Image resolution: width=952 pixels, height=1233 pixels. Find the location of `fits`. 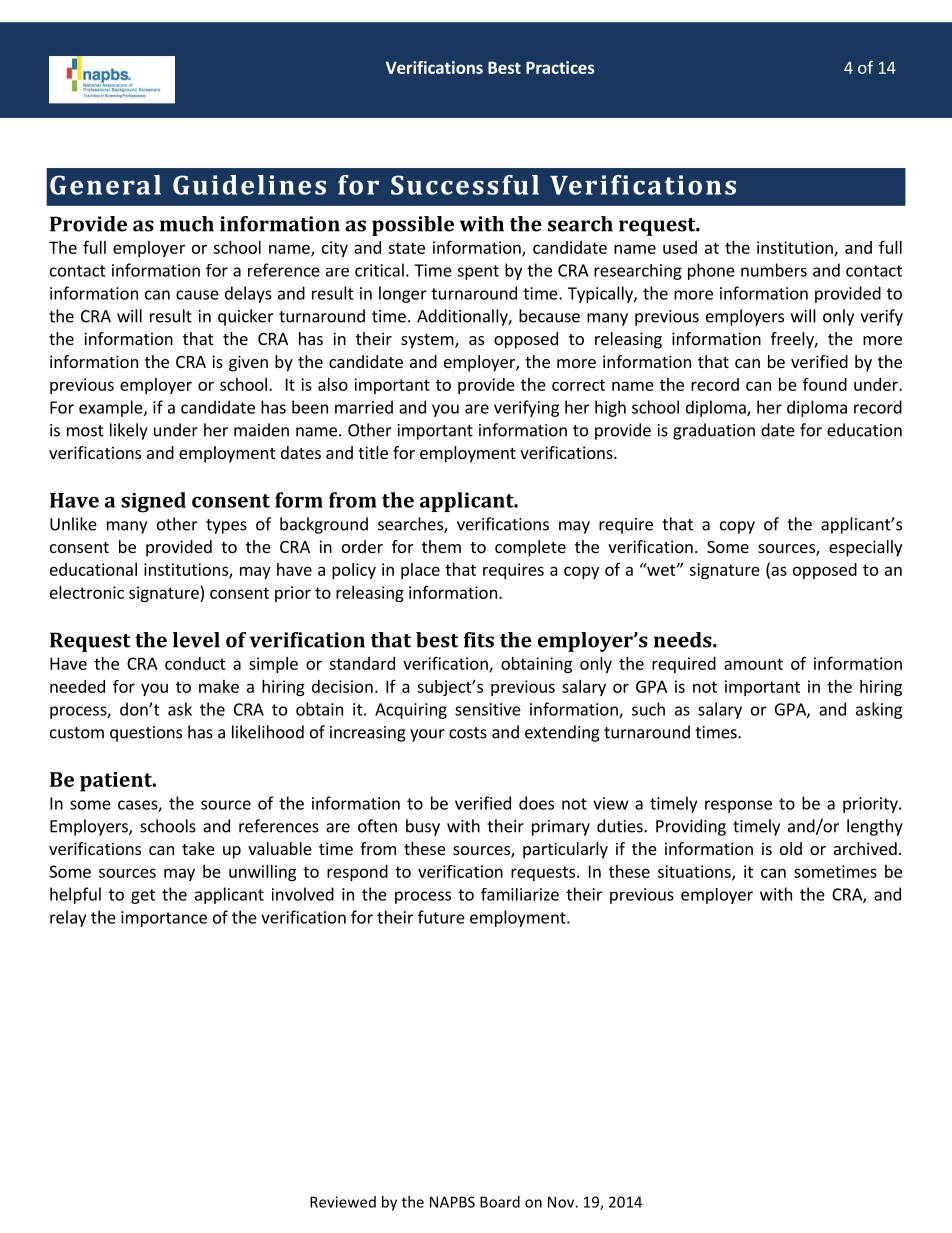

fits is located at coordinates (478, 640).
